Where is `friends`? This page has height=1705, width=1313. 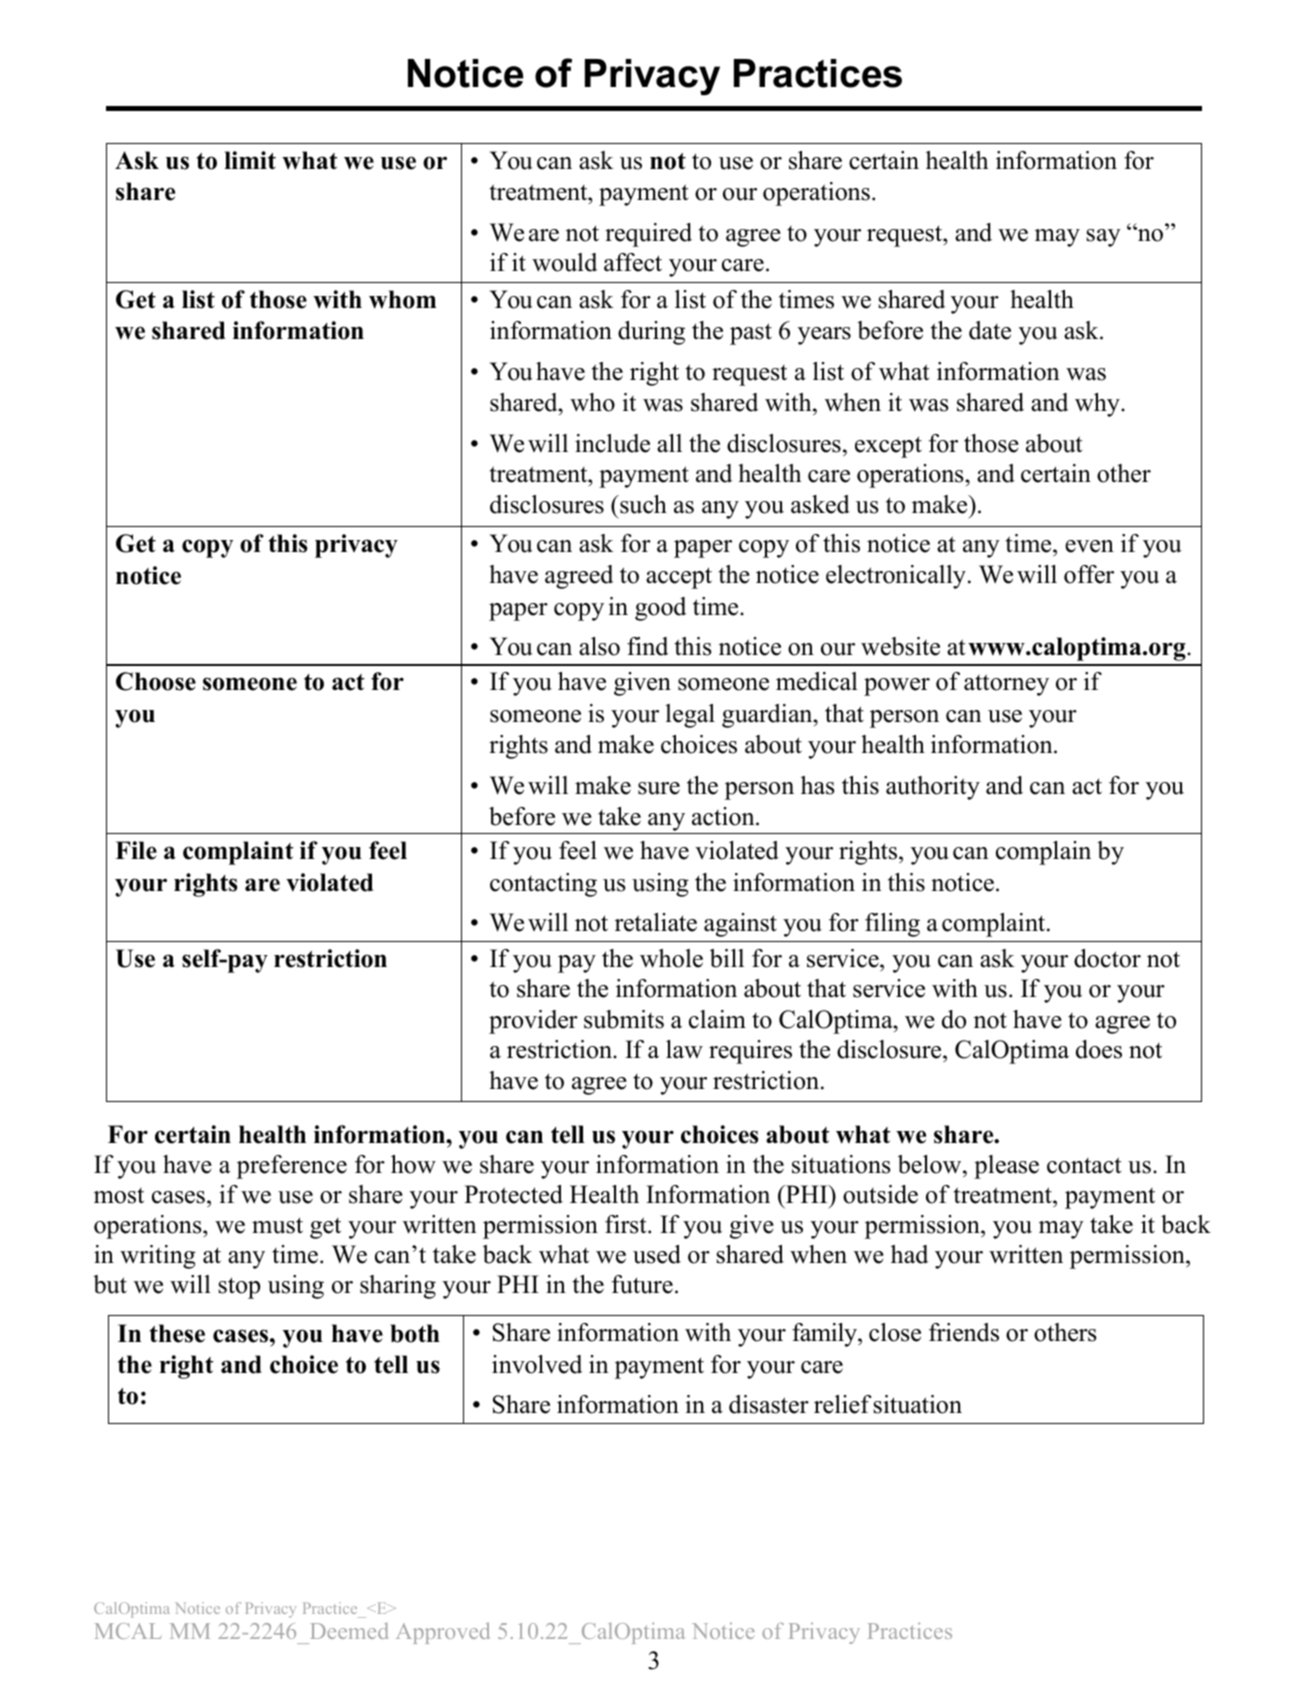 friends is located at coordinates (964, 1332).
